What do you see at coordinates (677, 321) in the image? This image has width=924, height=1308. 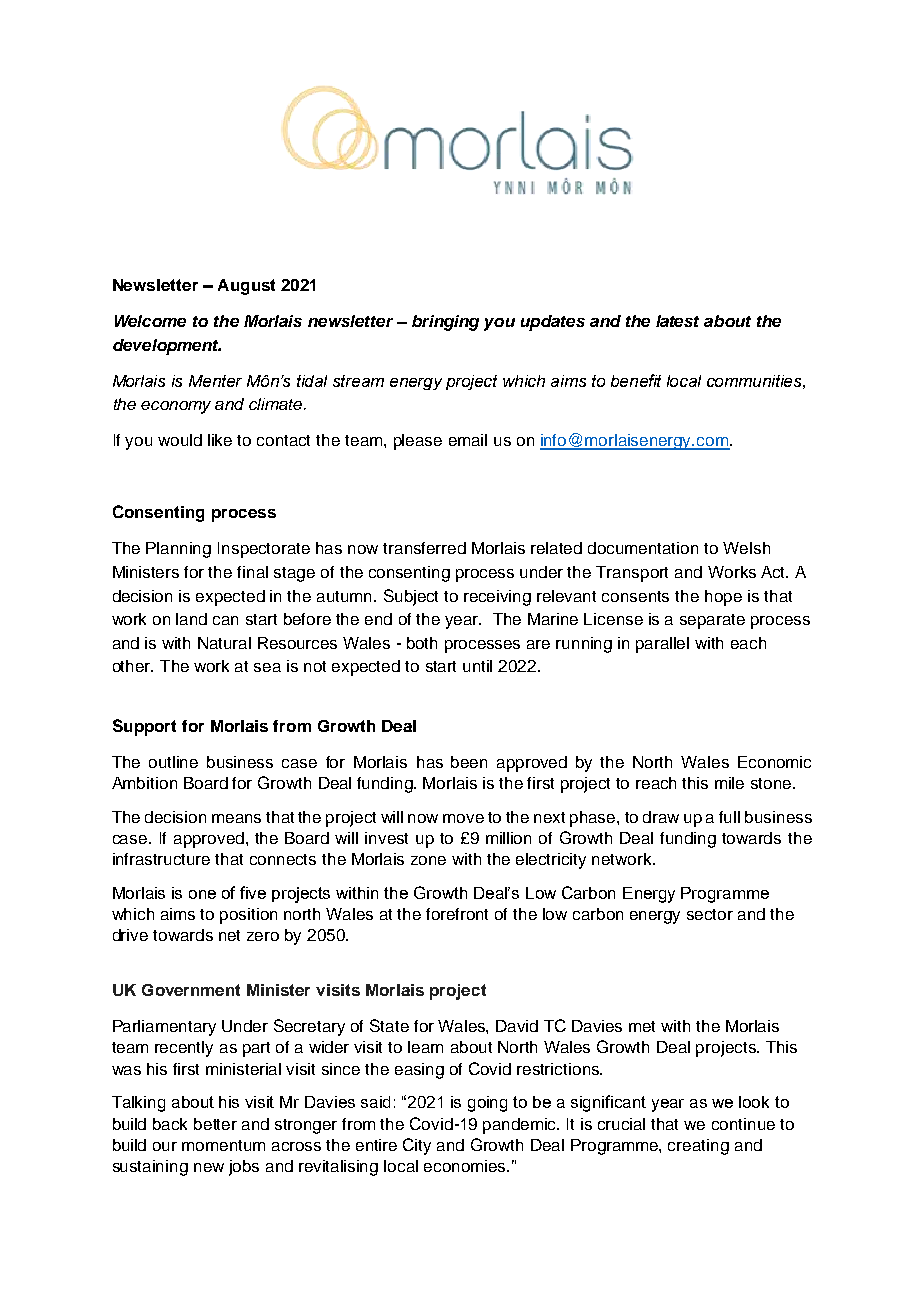 I see `latest` at bounding box center [677, 321].
